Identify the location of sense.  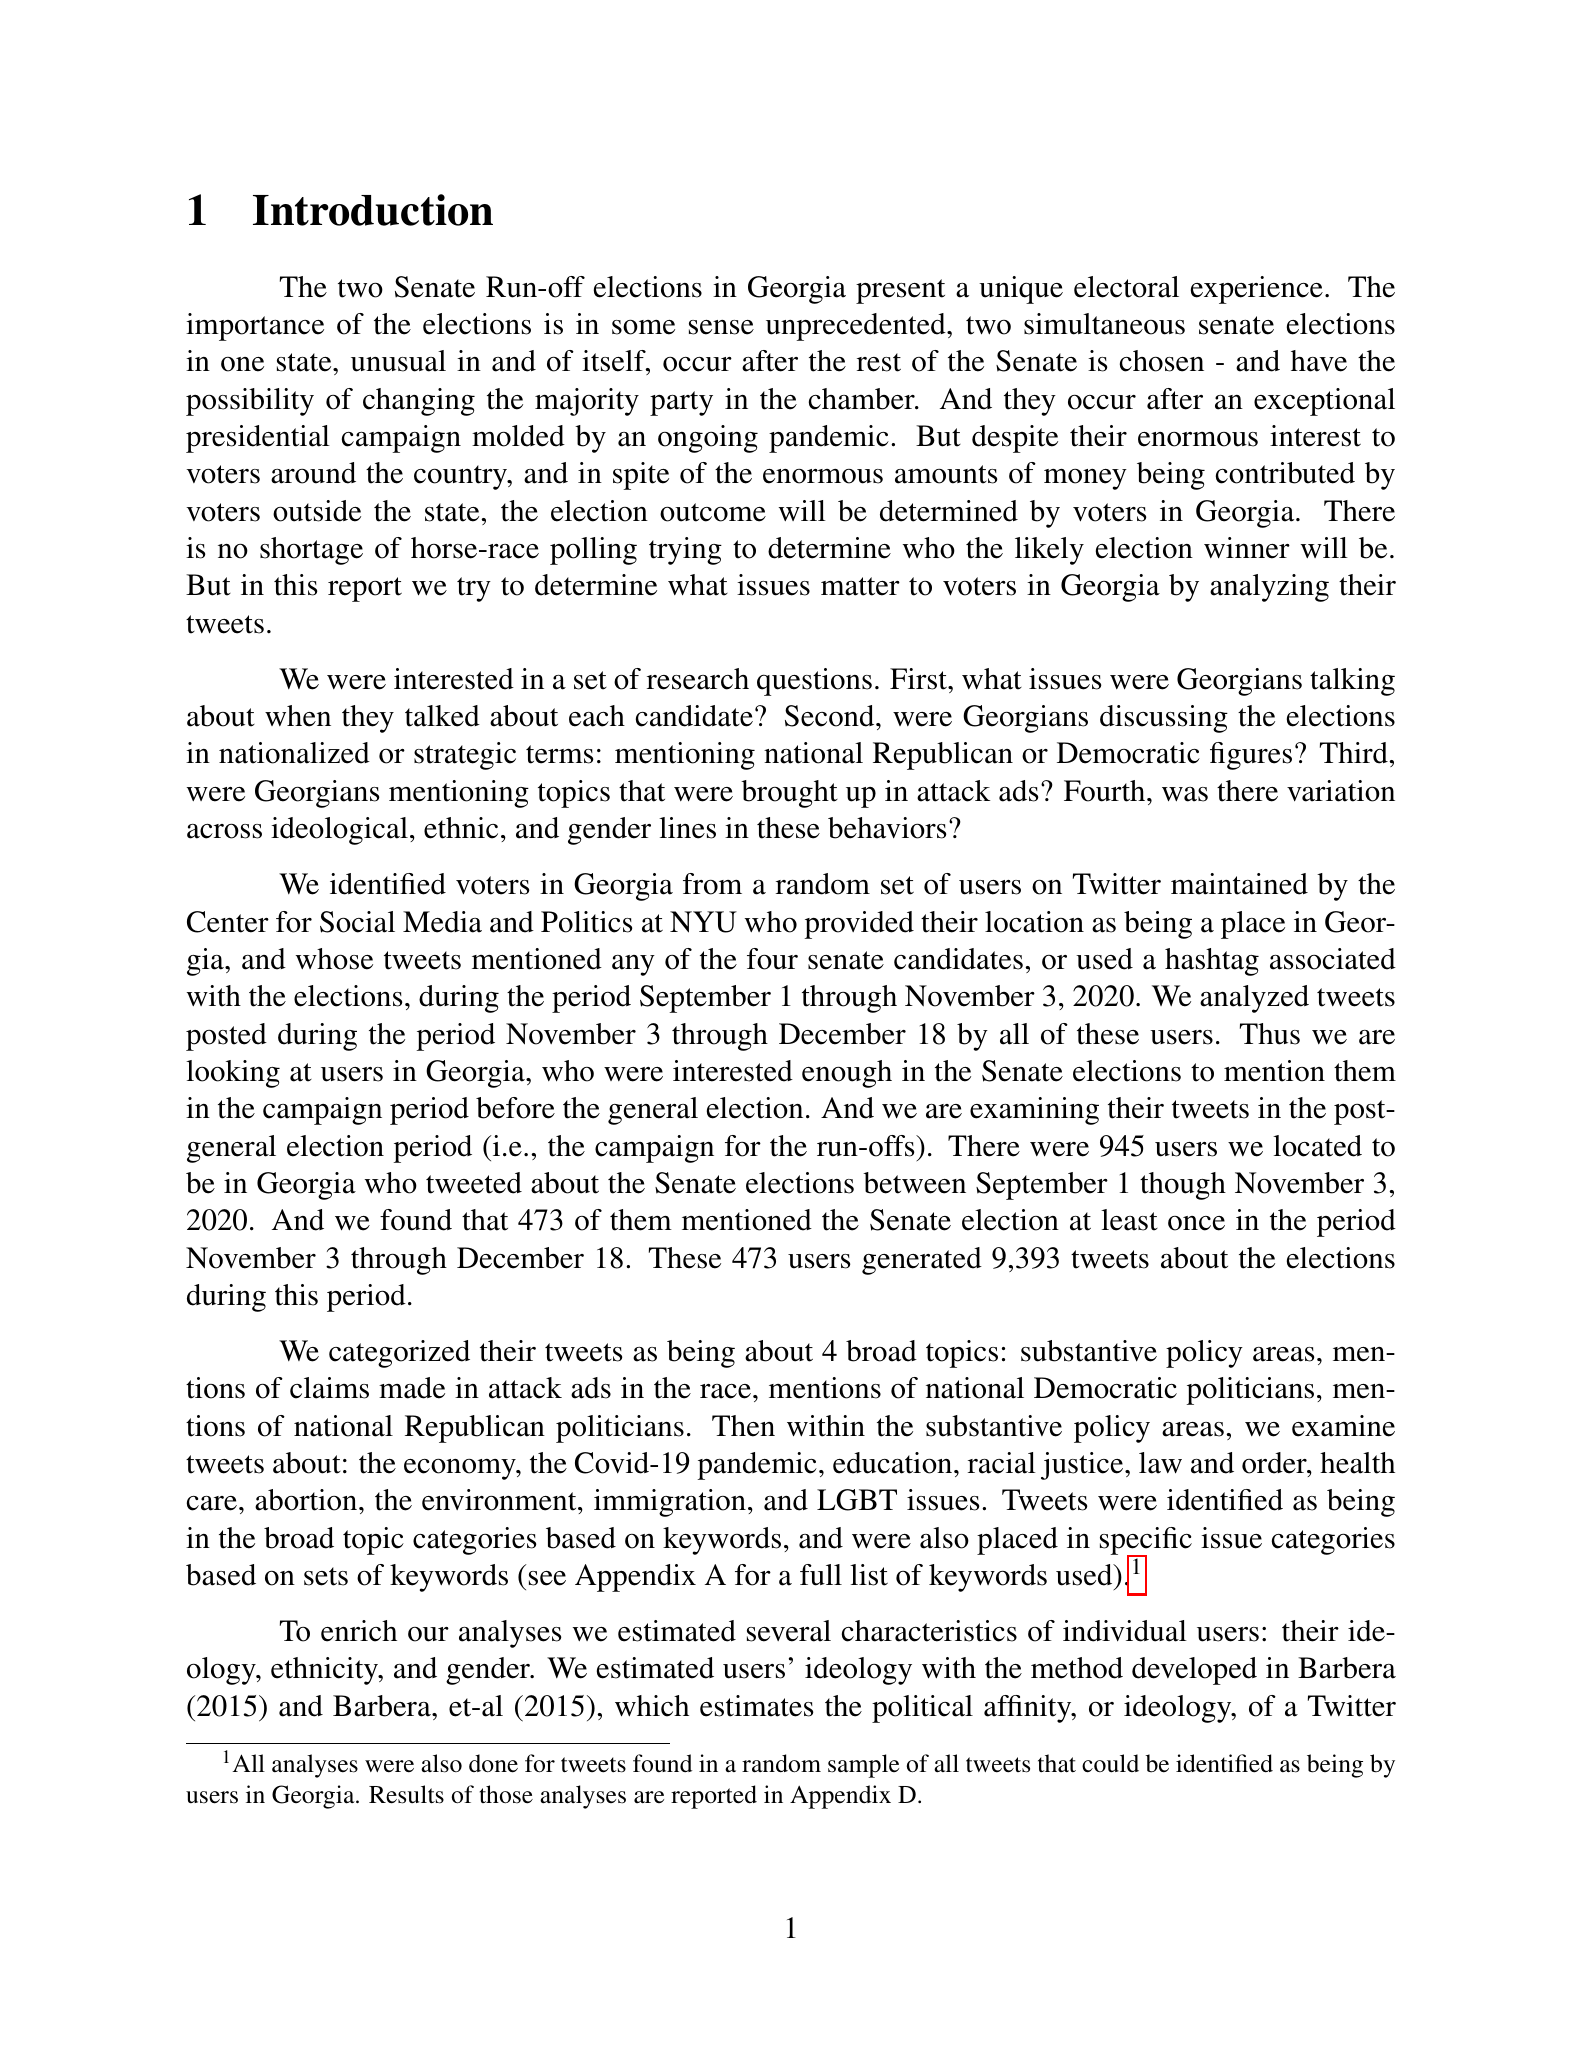
(721, 327).
